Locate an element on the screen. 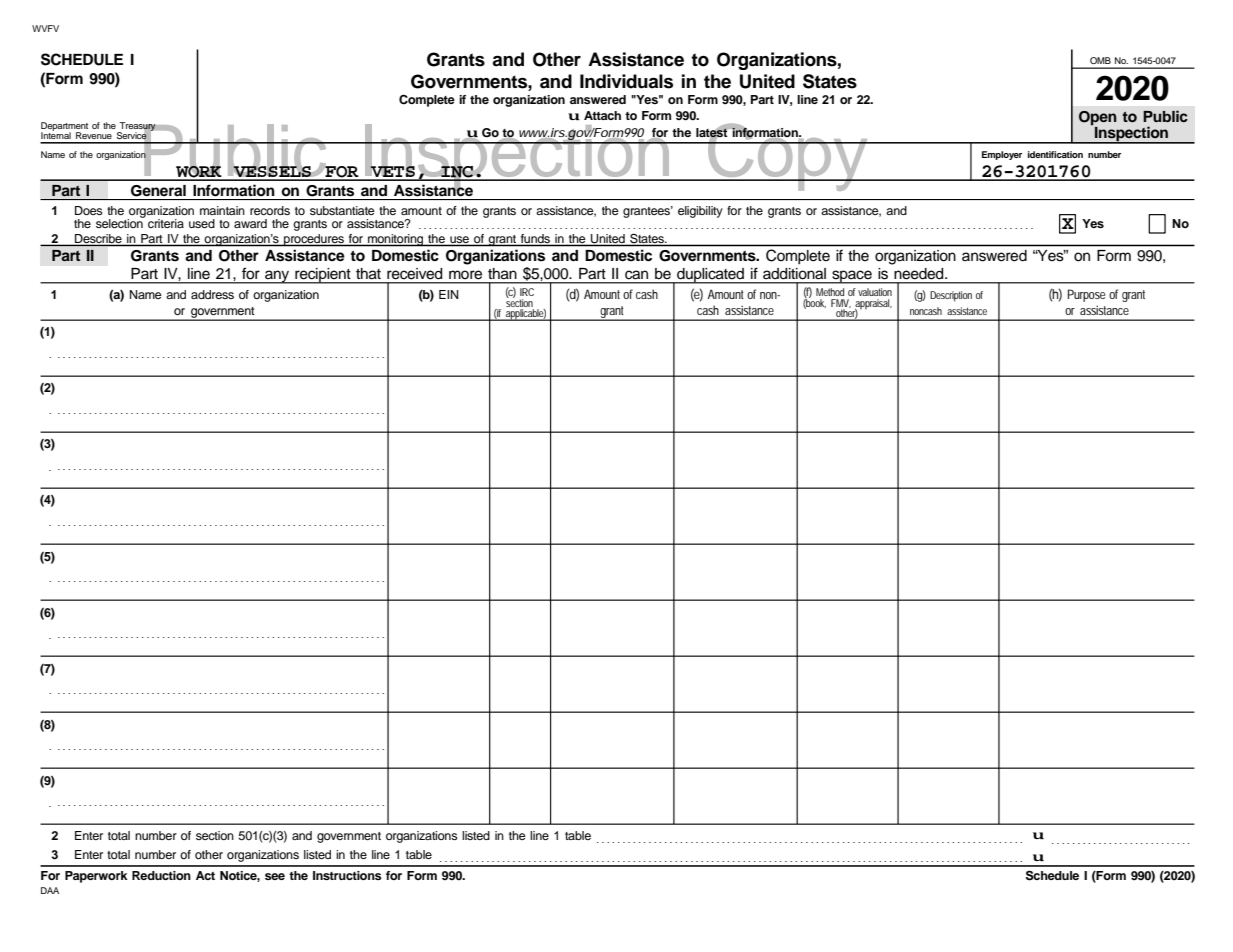 Image resolution: width=1233 pixels, height=952 pixels. IRC is located at coordinates (527, 292).
